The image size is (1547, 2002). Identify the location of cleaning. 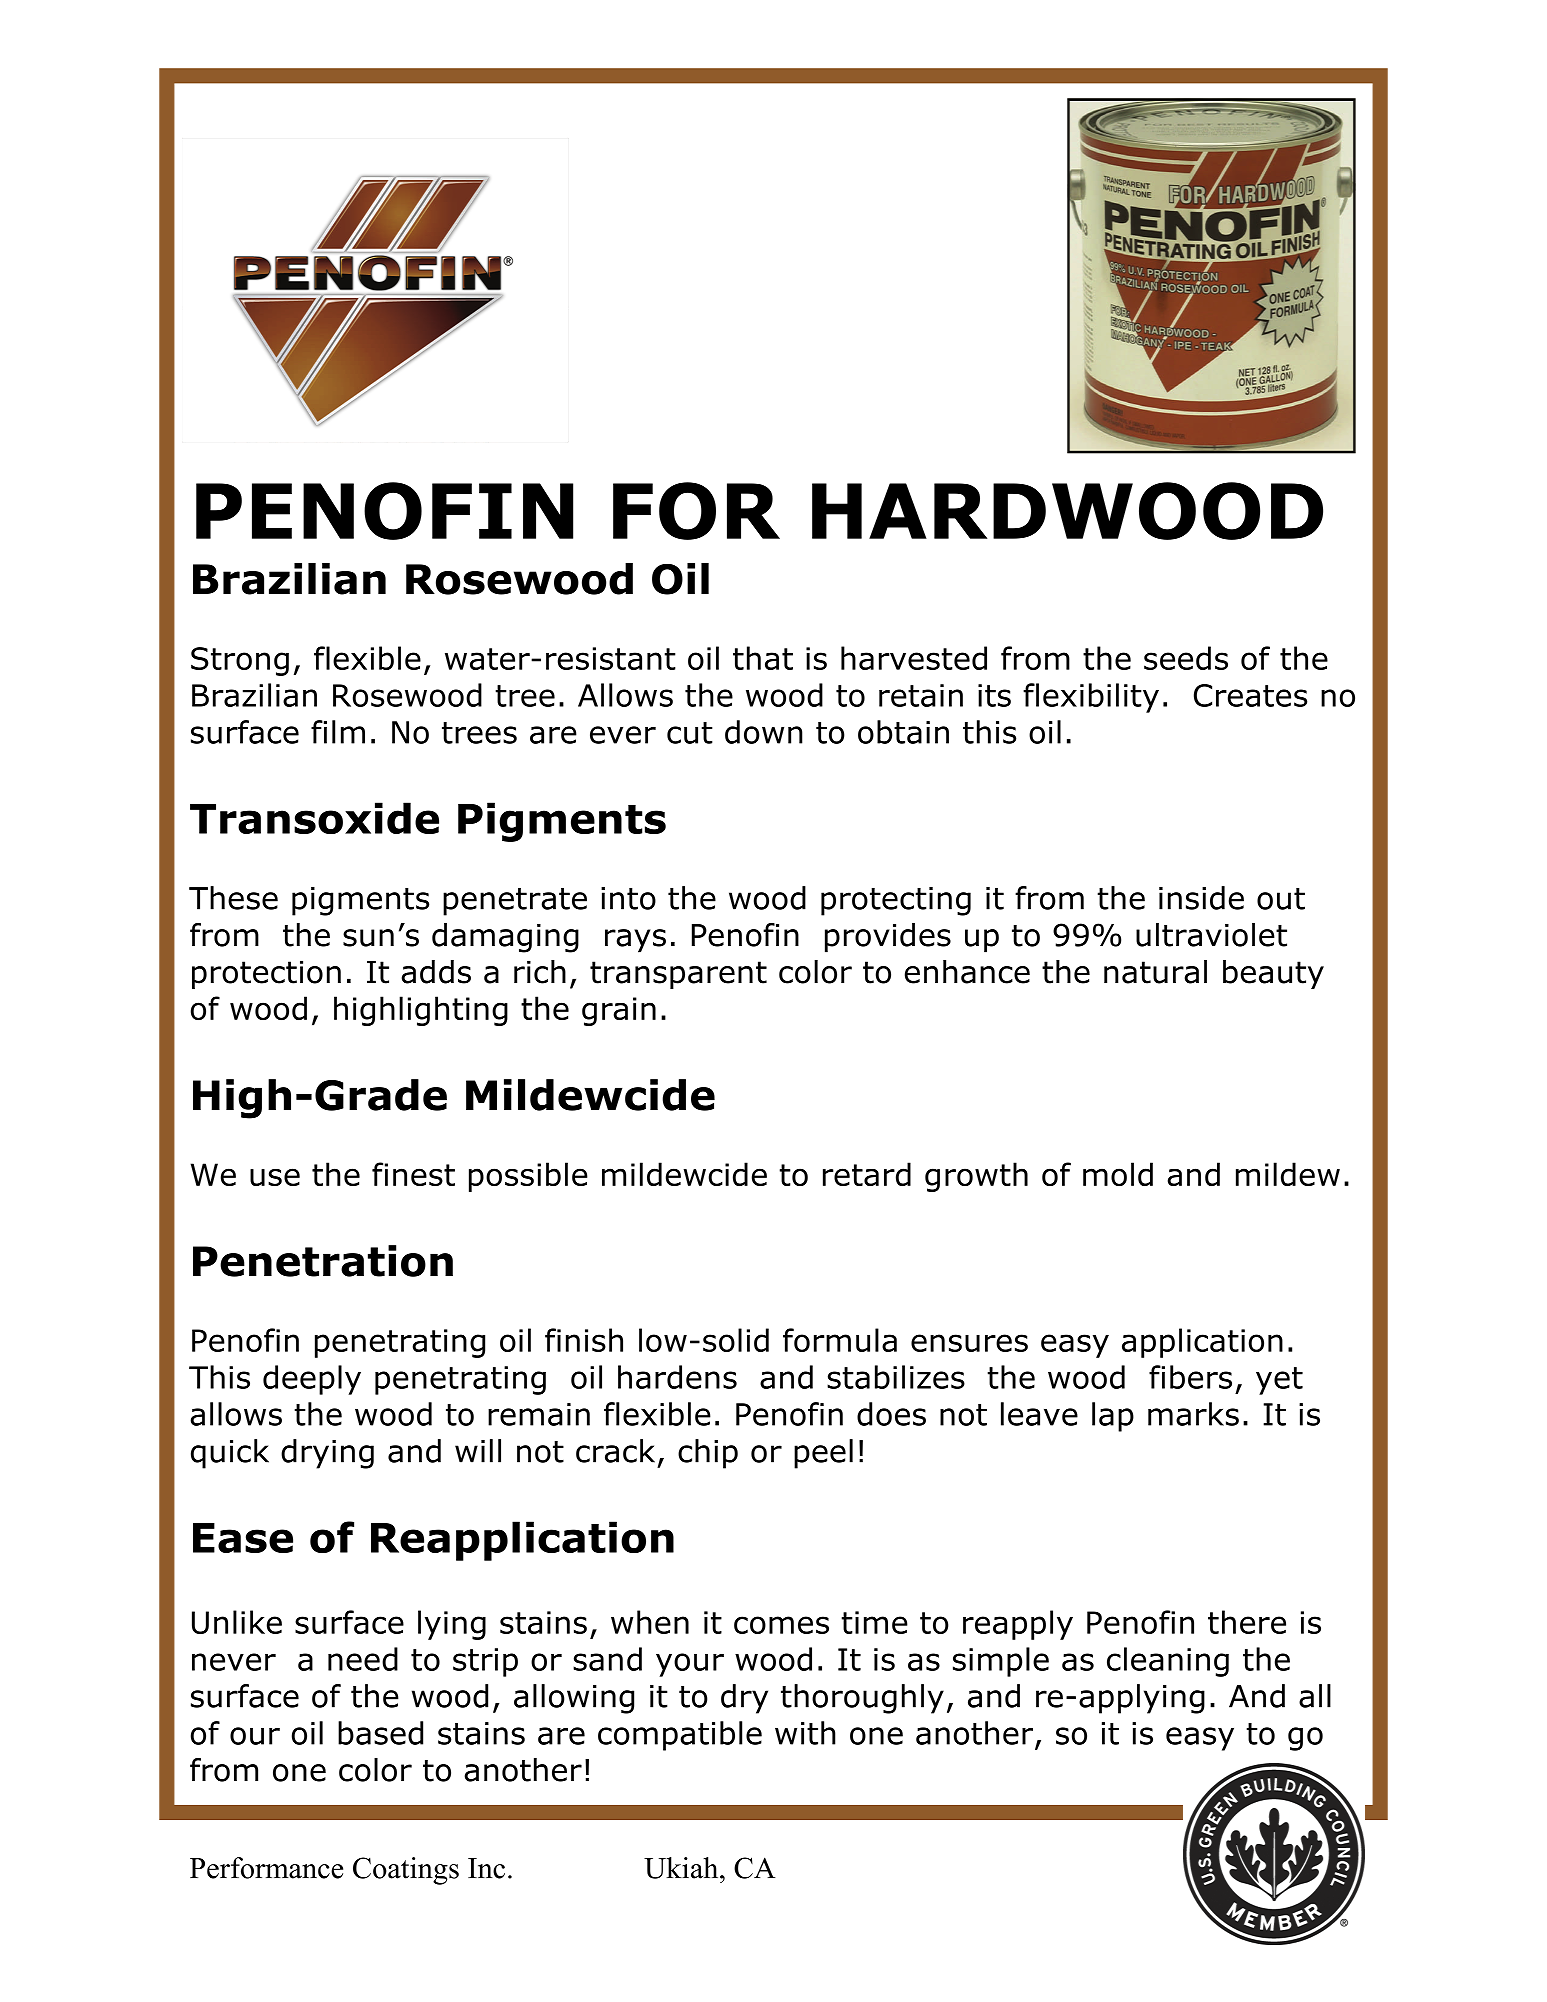
(1168, 1662).
